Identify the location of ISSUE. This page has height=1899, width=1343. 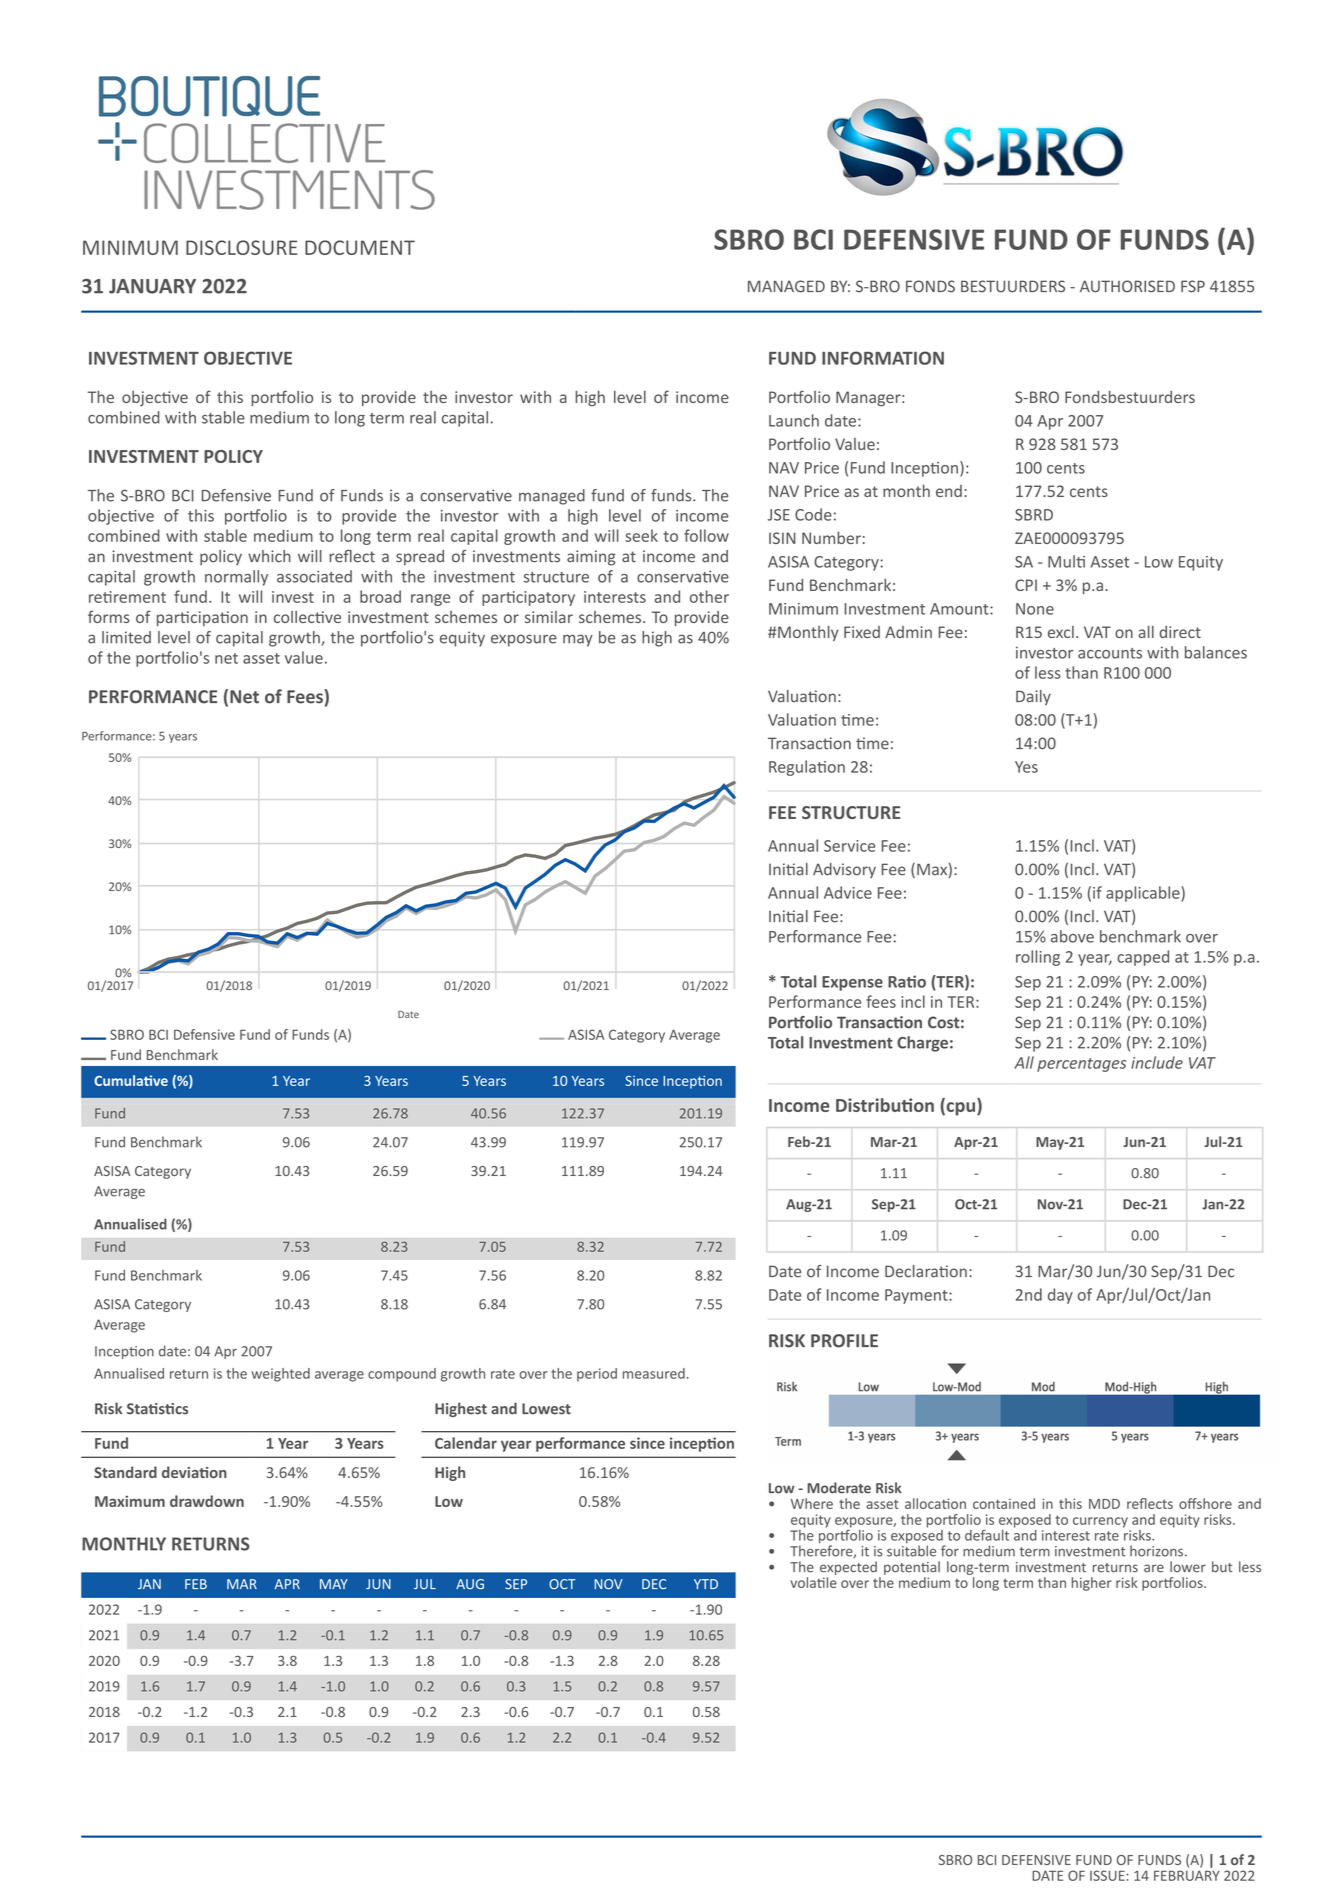
(1108, 1875).
